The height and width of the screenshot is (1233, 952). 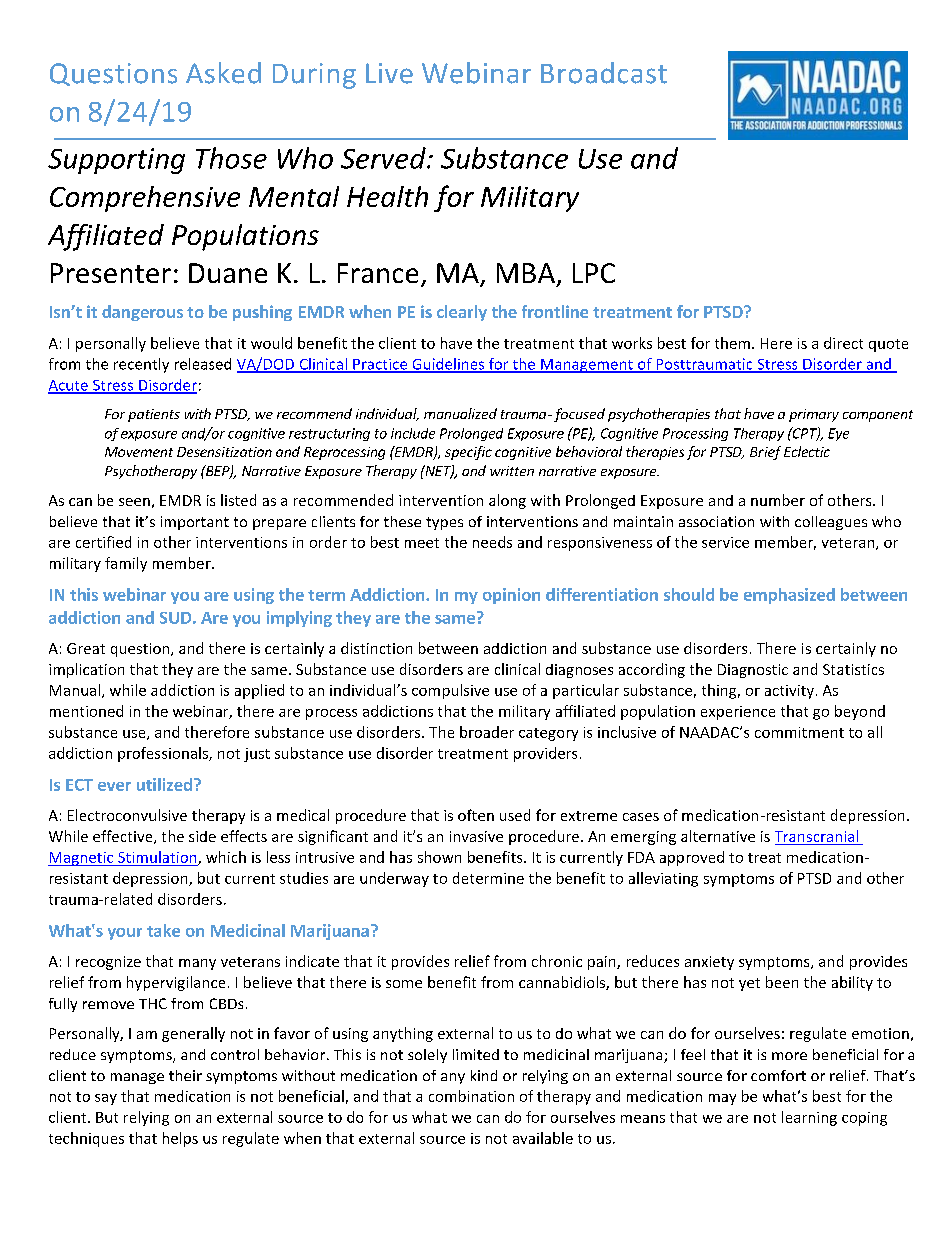 I want to click on opinion, so click(x=511, y=596).
